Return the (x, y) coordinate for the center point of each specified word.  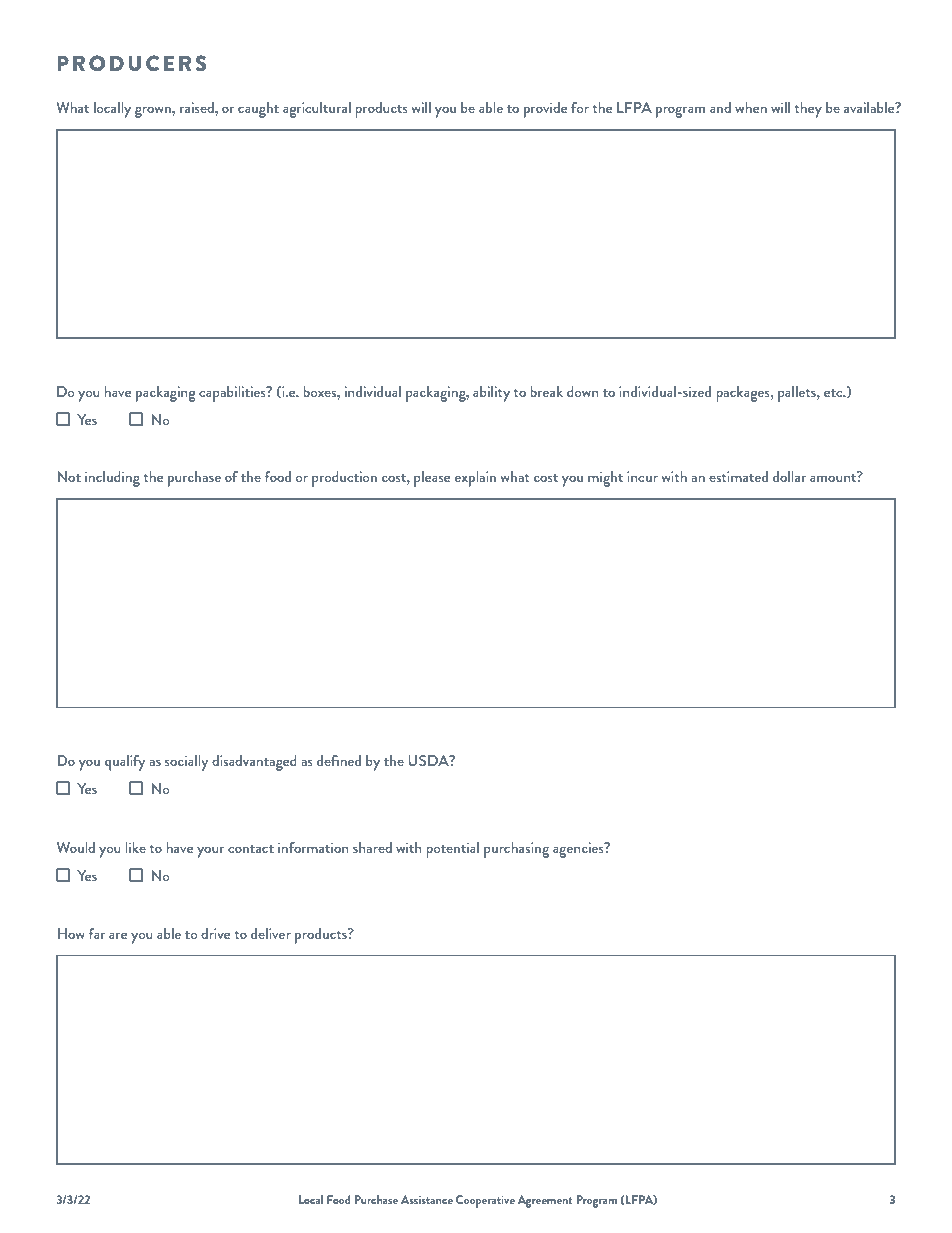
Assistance (427, 1199)
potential (452, 850)
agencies (579, 850)
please (432, 479)
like (135, 847)
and (720, 107)
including (112, 479)
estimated (738, 476)
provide (545, 110)
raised (198, 107)
